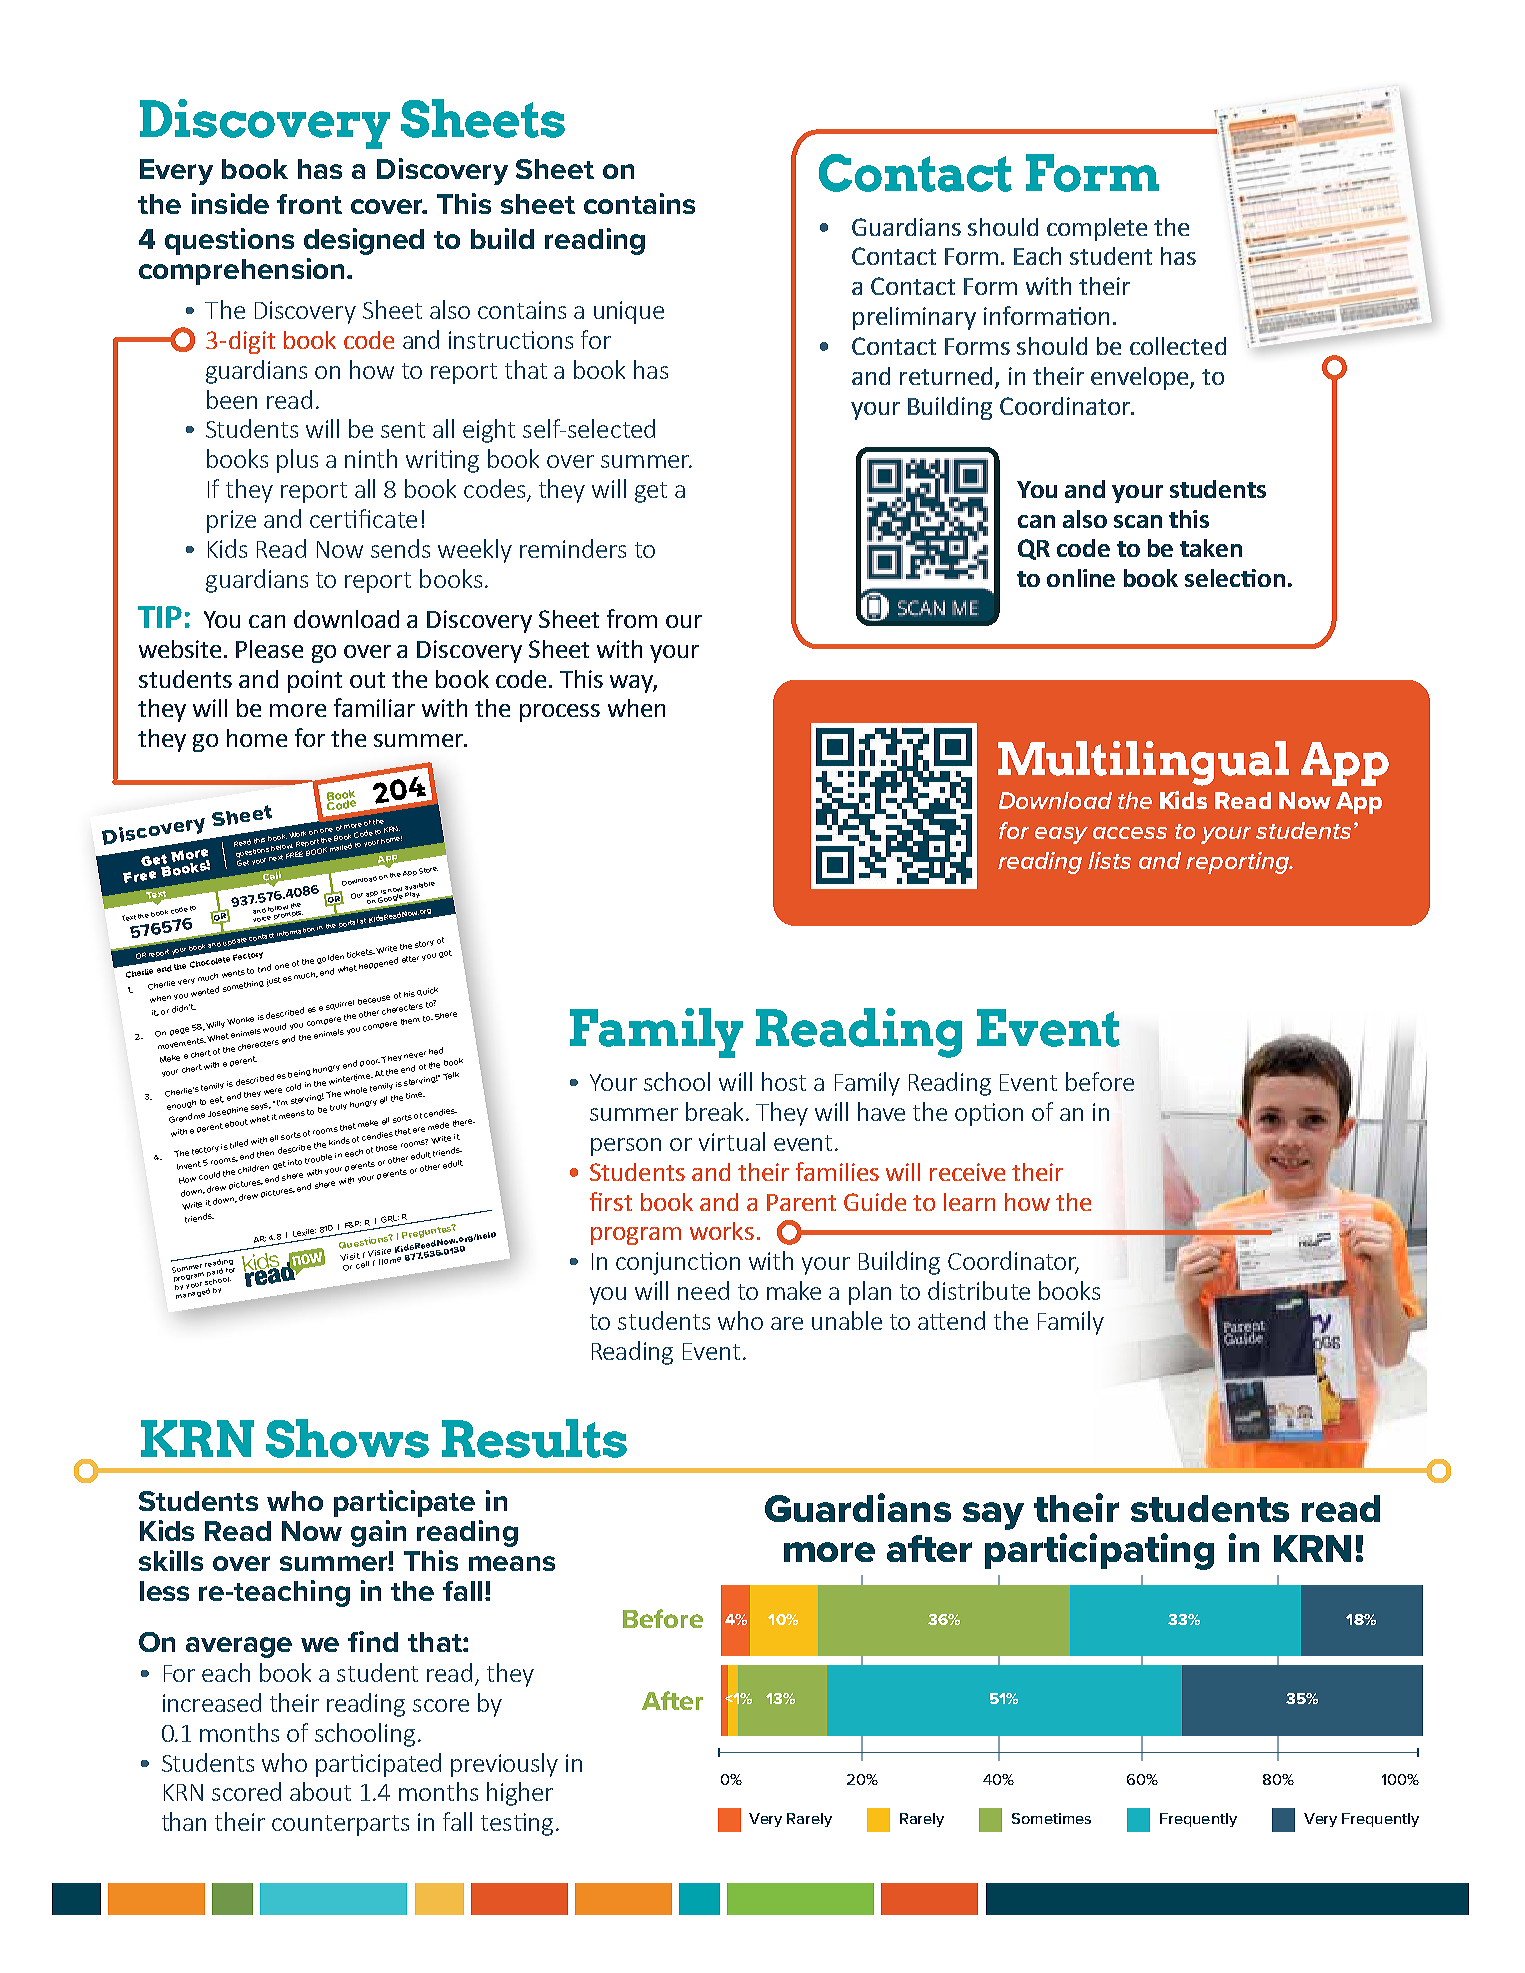 Image resolution: width=1525 pixels, height=1973 pixels. I want to click on counterparts, so click(340, 1825).
